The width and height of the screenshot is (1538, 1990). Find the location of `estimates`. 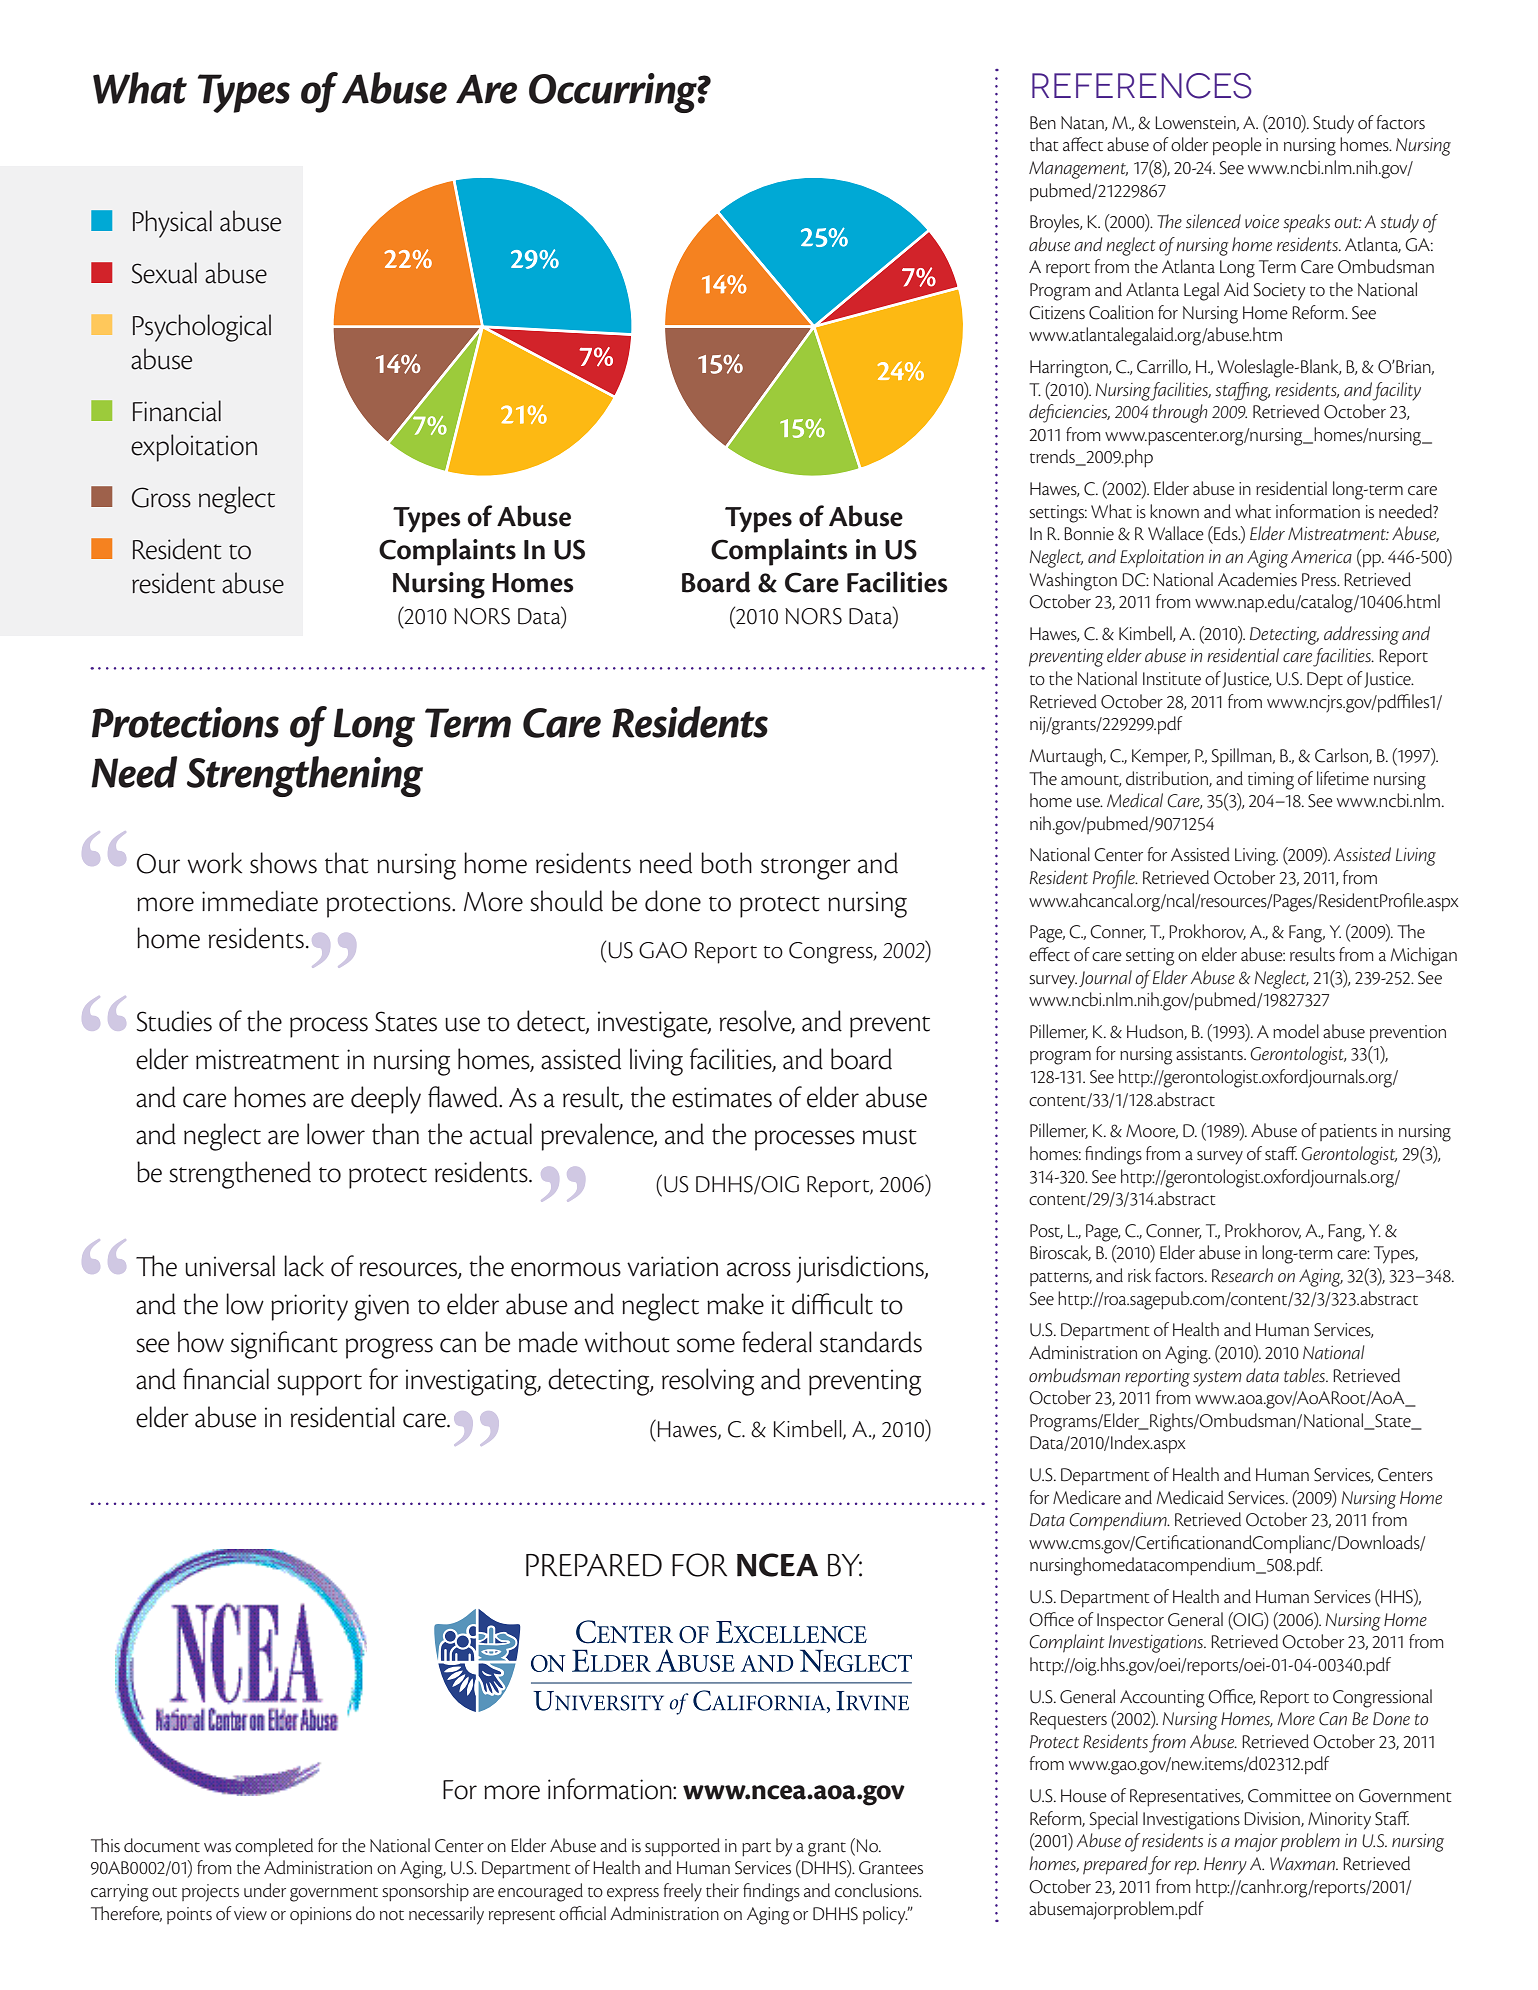

estimates is located at coordinates (722, 1097).
